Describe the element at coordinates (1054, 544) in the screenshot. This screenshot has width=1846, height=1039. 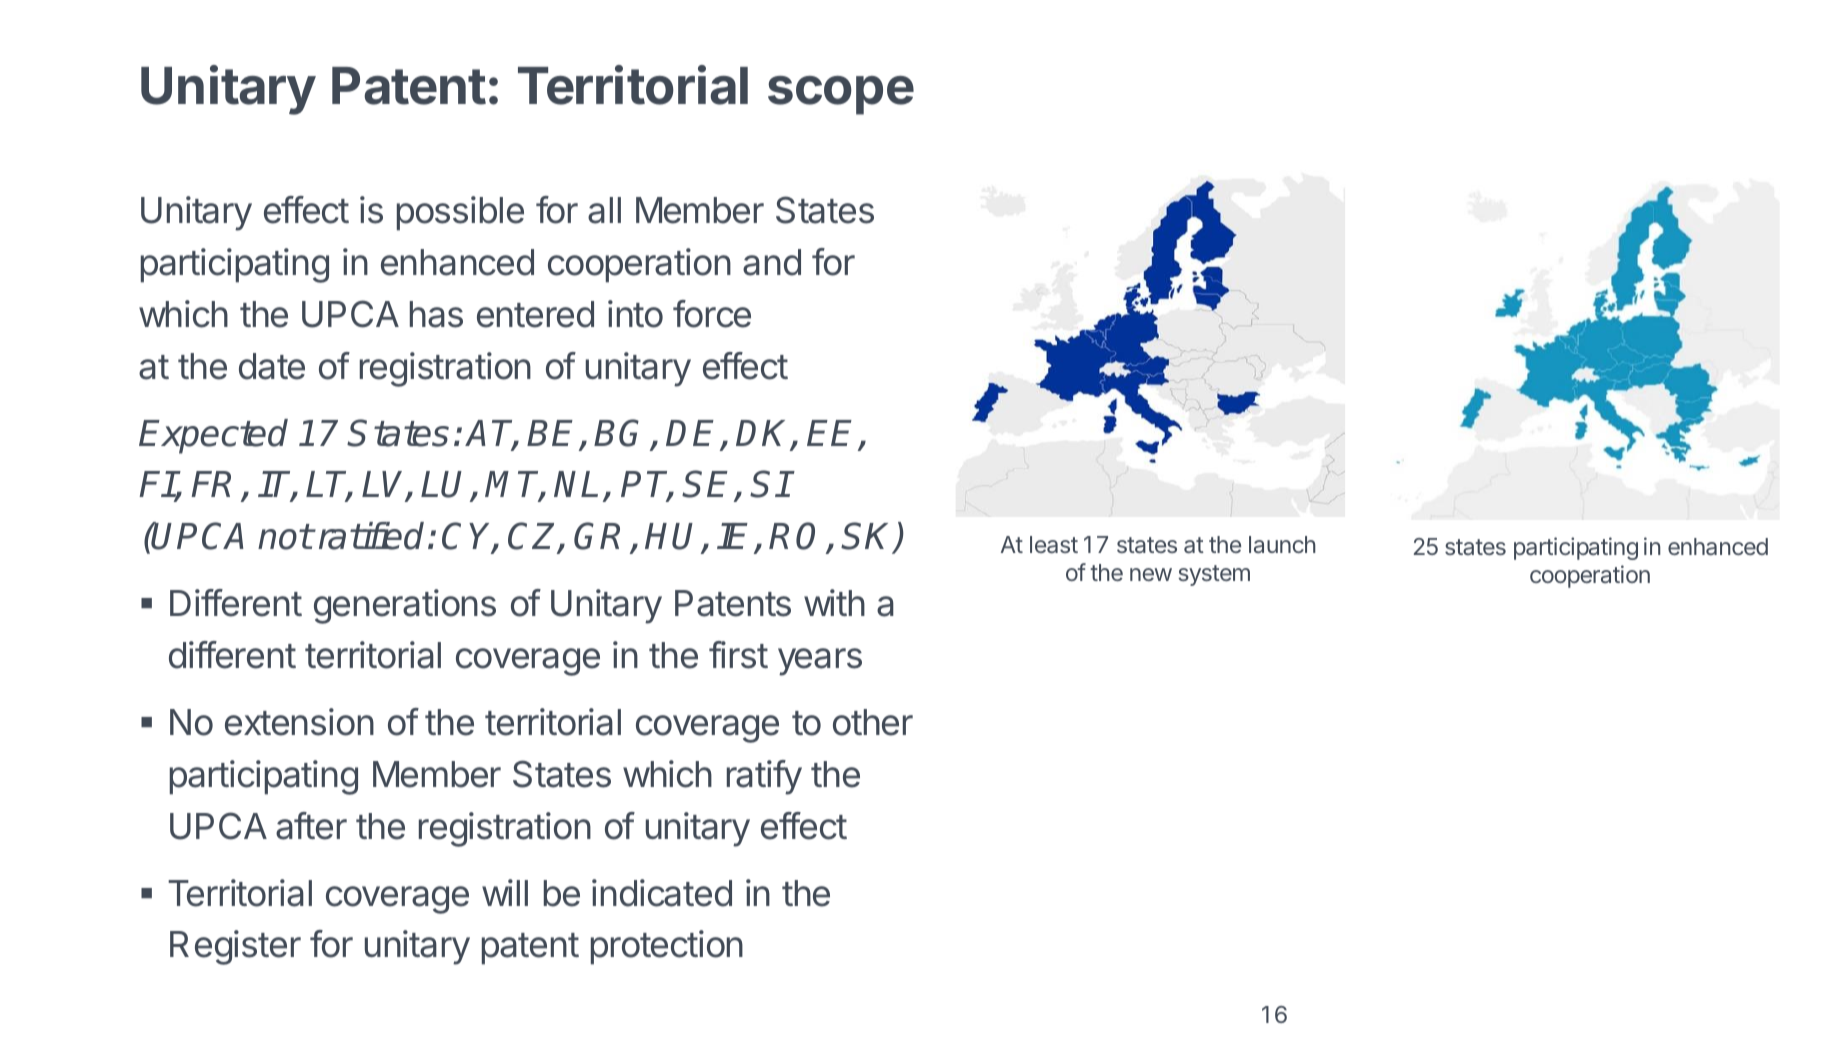
I see `least` at that location.
